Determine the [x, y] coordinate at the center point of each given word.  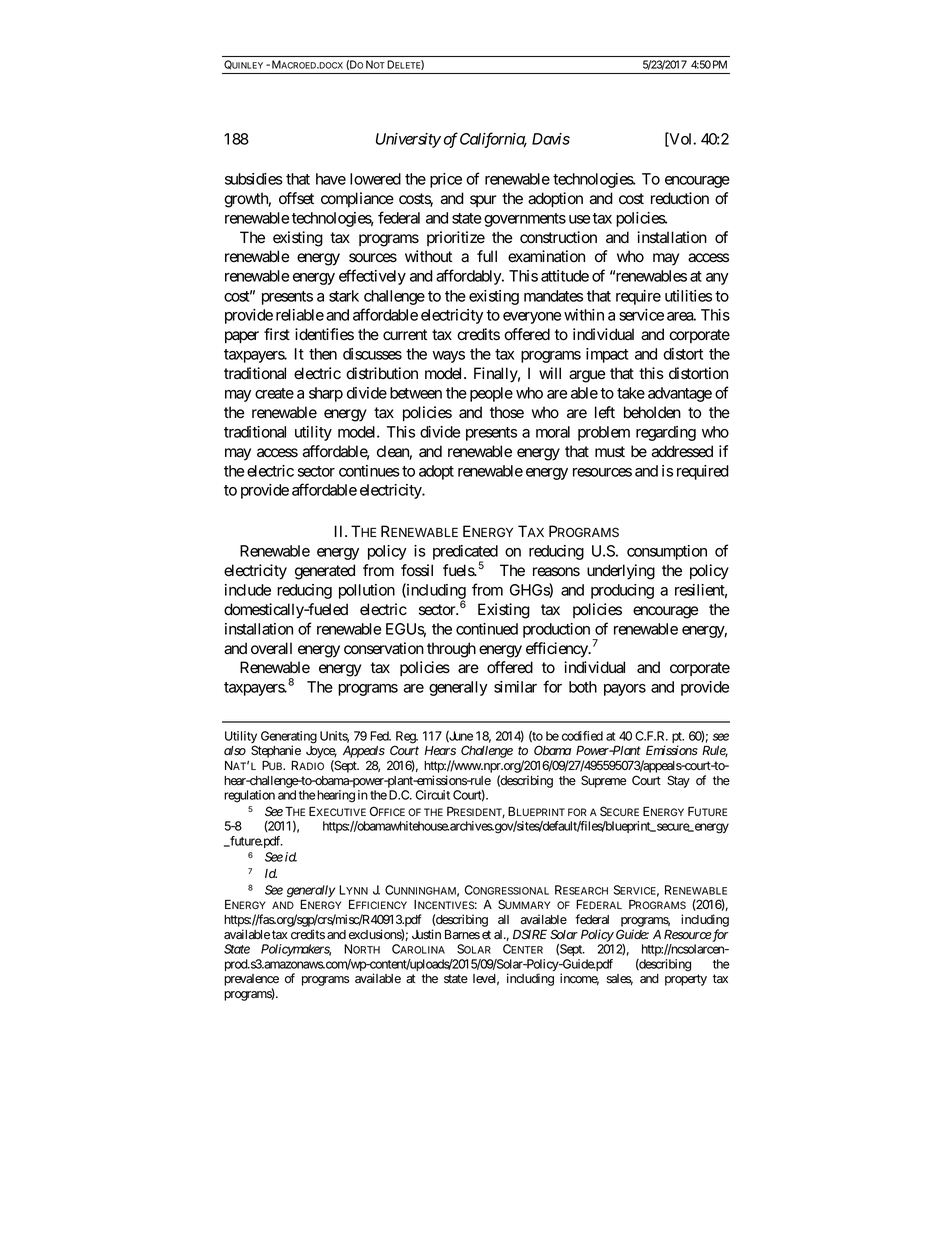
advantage [680, 394]
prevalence [251, 981]
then [323, 354]
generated [325, 572]
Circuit [433, 795]
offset [296, 198]
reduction [680, 198]
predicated [465, 554]
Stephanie [276, 751]
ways [448, 357]
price [446, 180]
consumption [667, 552]
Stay [678, 781]
